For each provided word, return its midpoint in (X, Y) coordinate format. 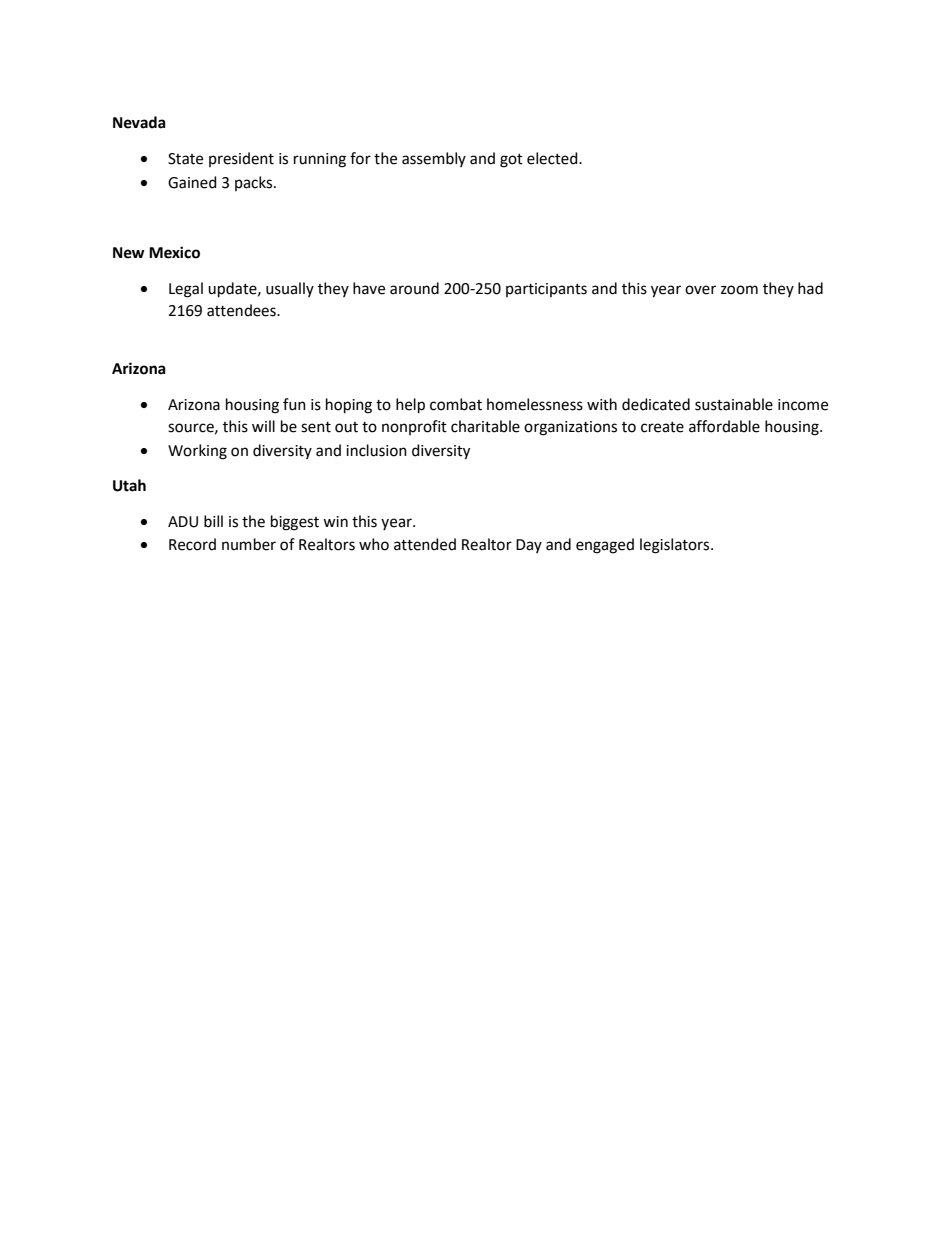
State (185, 159)
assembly (434, 159)
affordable (724, 426)
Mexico (174, 252)
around (414, 288)
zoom (739, 290)
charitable (485, 426)
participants (546, 290)
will (263, 426)
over (700, 290)
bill (213, 521)
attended (425, 544)
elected (553, 158)
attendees (242, 310)
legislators (676, 546)
